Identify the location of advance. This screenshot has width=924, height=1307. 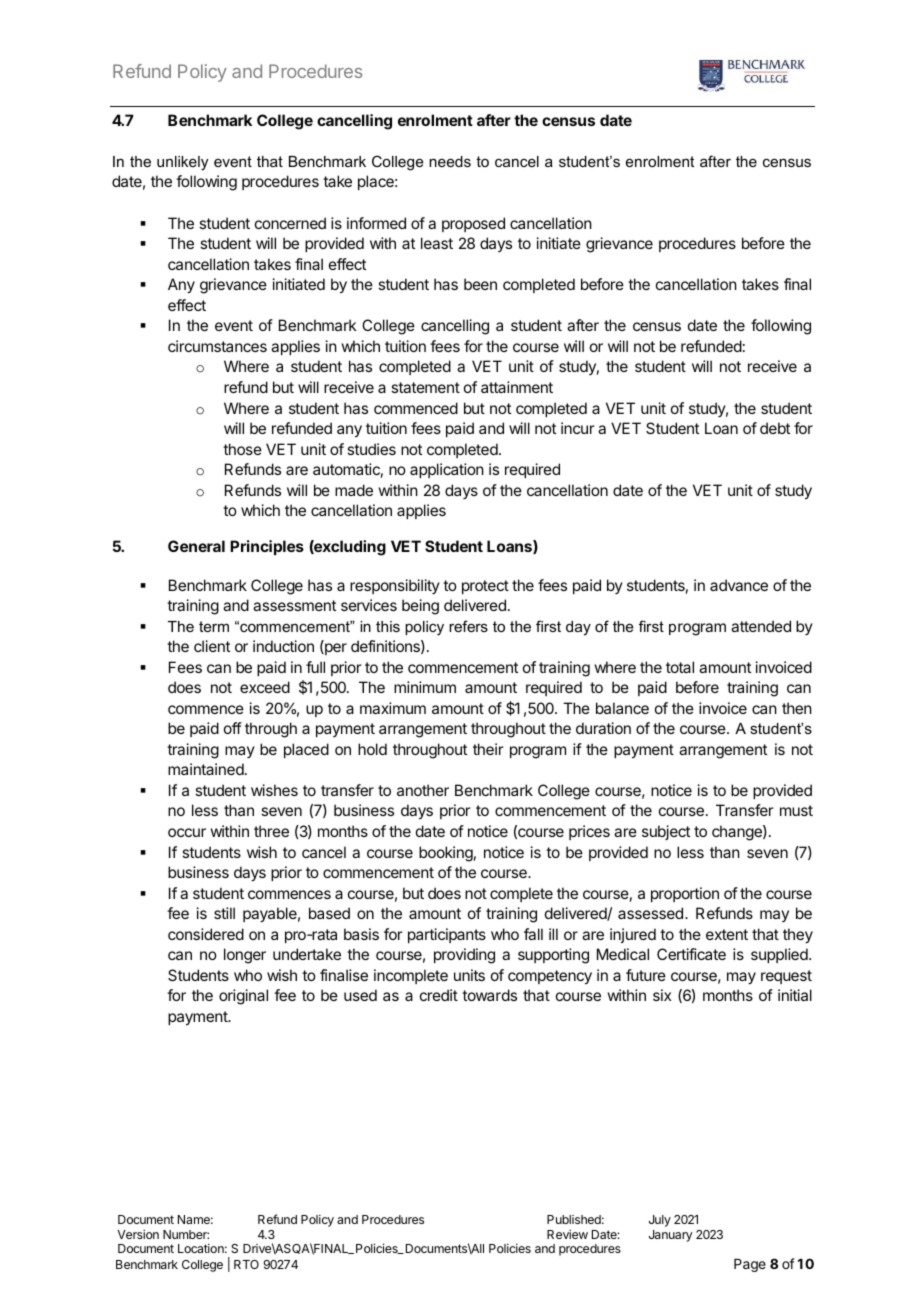
(739, 585).
